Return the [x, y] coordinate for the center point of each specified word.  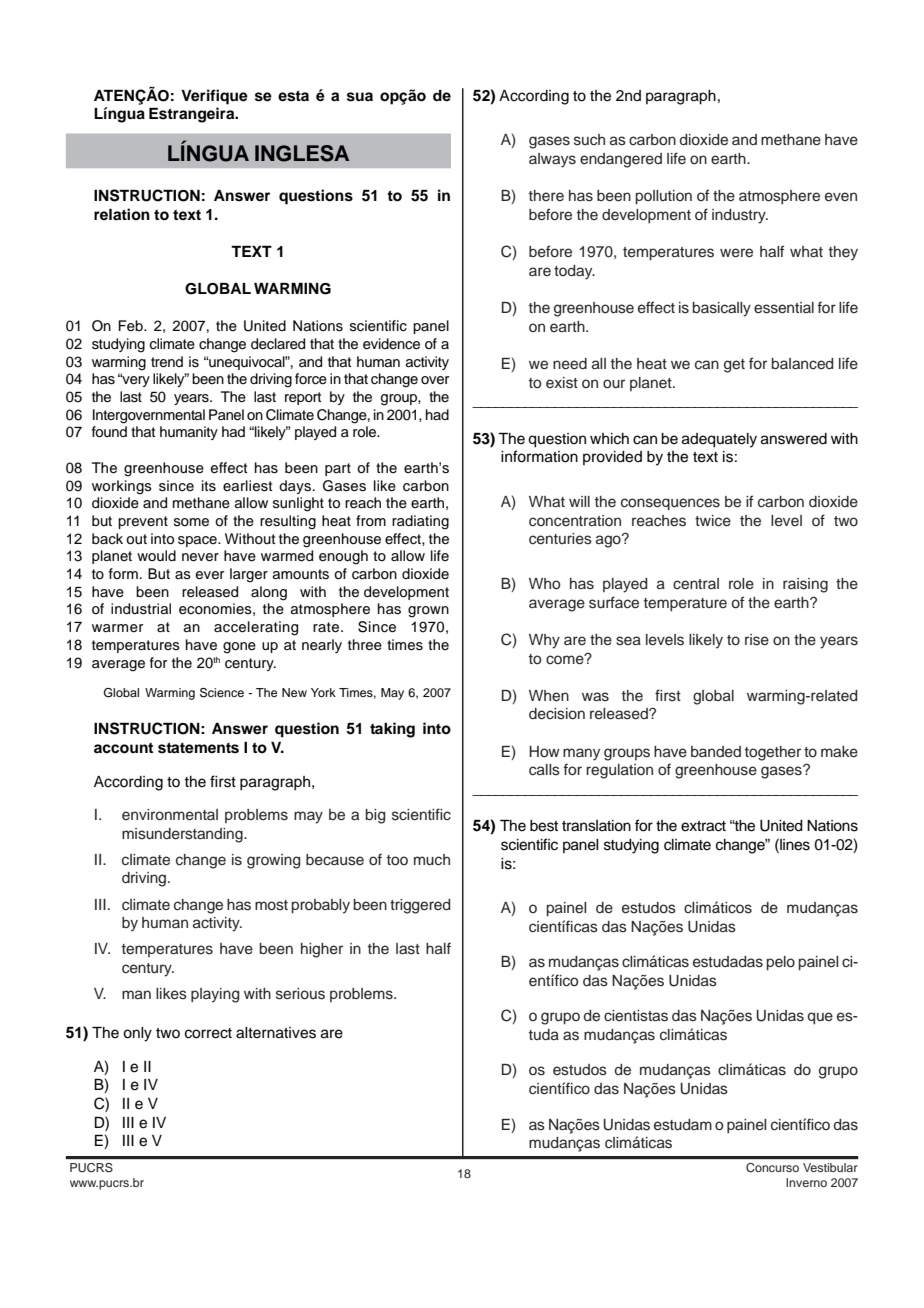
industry [740, 216]
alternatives [276, 1033]
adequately [719, 440]
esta [293, 96]
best [544, 826]
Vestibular [830, 1167]
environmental [170, 815]
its [209, 486]
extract [703, 826]
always [552, 160]
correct [208, 1033]
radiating [420, 522]
